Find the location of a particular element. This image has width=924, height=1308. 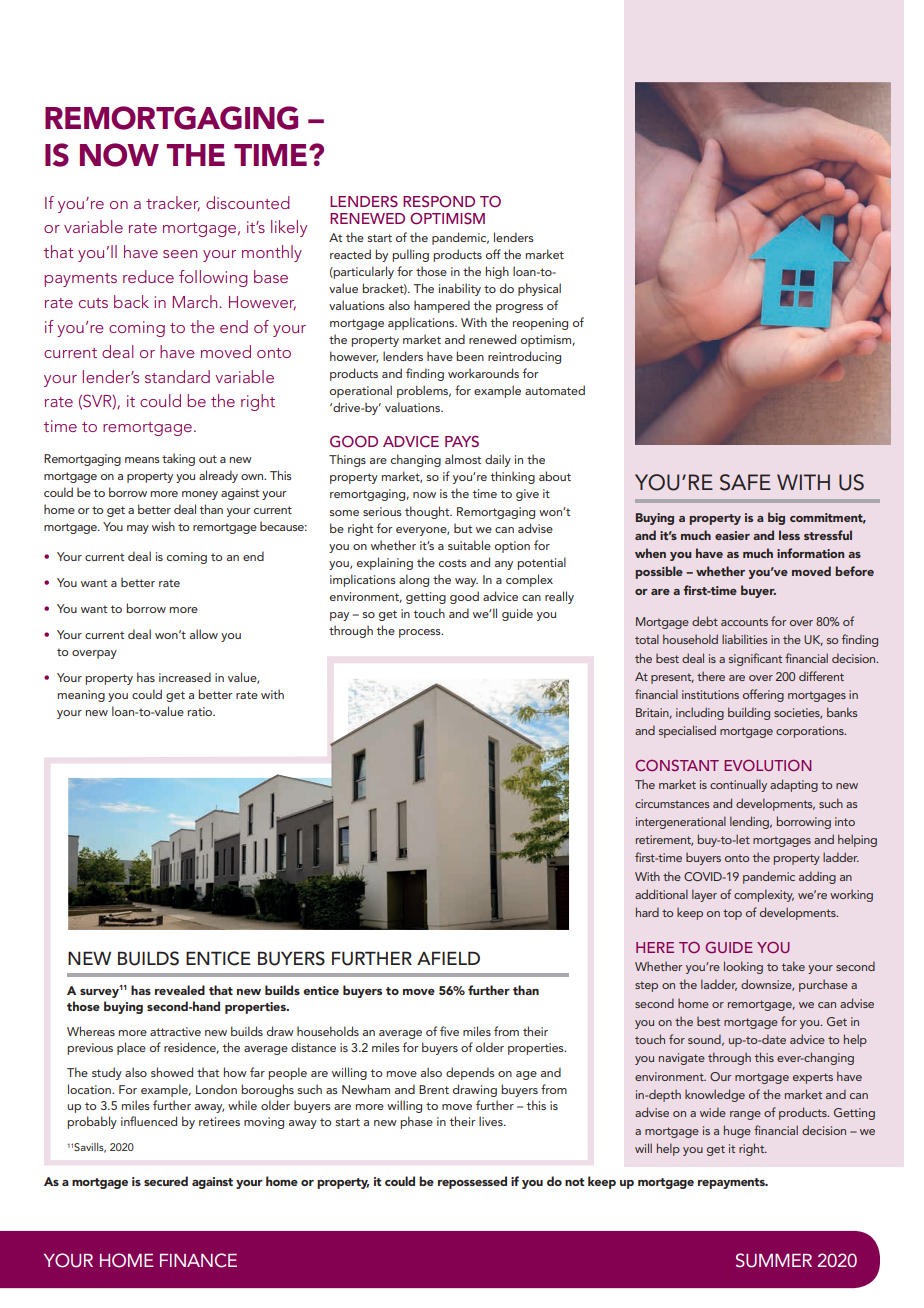

revealed is located at coordinates (180, 990).
